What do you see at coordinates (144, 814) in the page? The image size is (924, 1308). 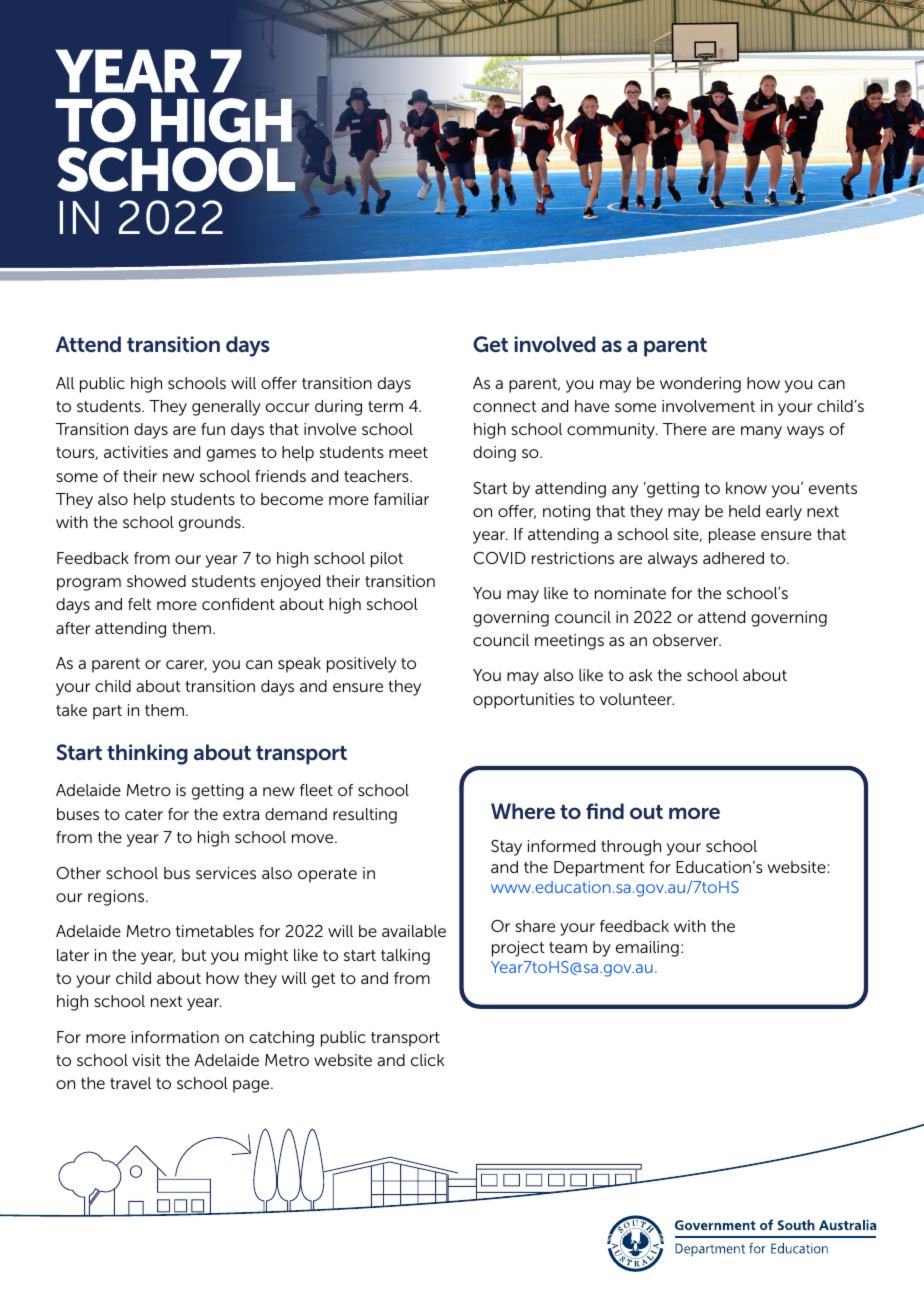 I see `cater` at bounding box center [144, 814].
